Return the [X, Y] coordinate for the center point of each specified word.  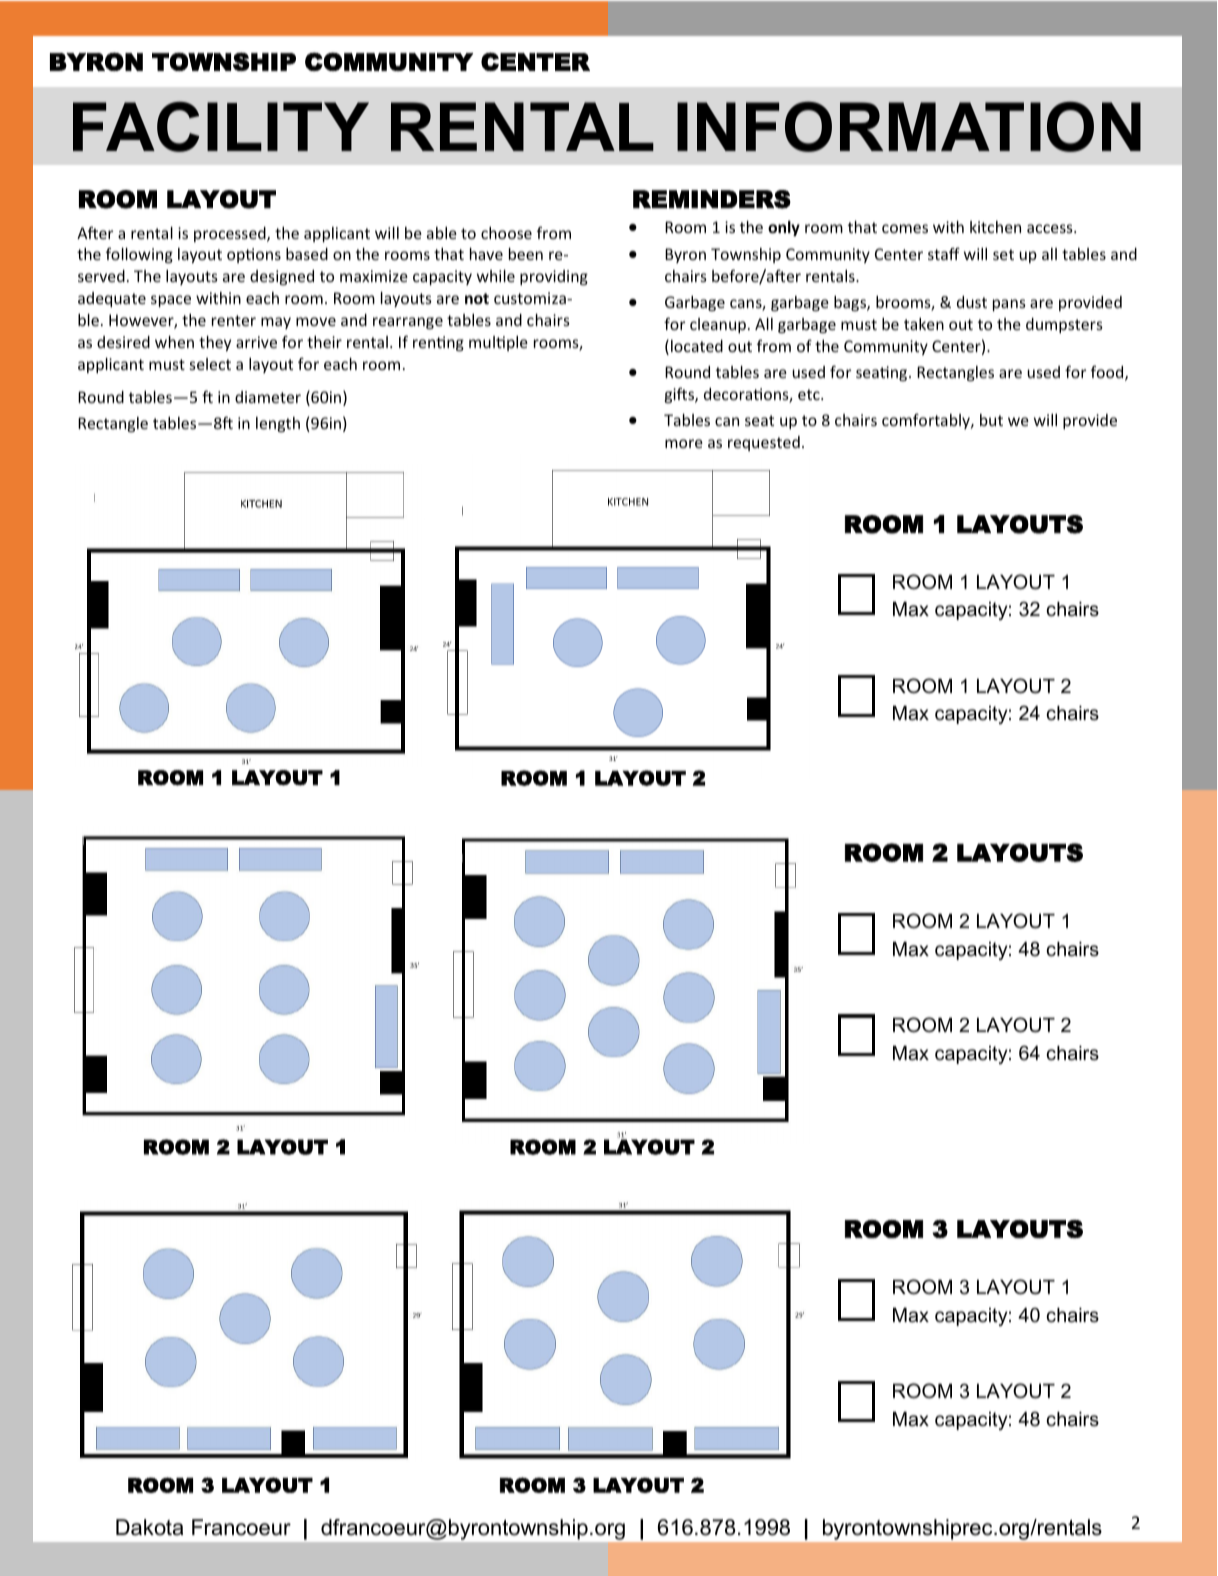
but [991, 420]
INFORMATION [909, 126]
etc [810, 394]
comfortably [927, 421]
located [697, 346]
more [684, 443]
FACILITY [221, 127]
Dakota [149, 1527]
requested [764, 443]
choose [506, 233]
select [210, 364]
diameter [268, 397]
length [278, 424]
